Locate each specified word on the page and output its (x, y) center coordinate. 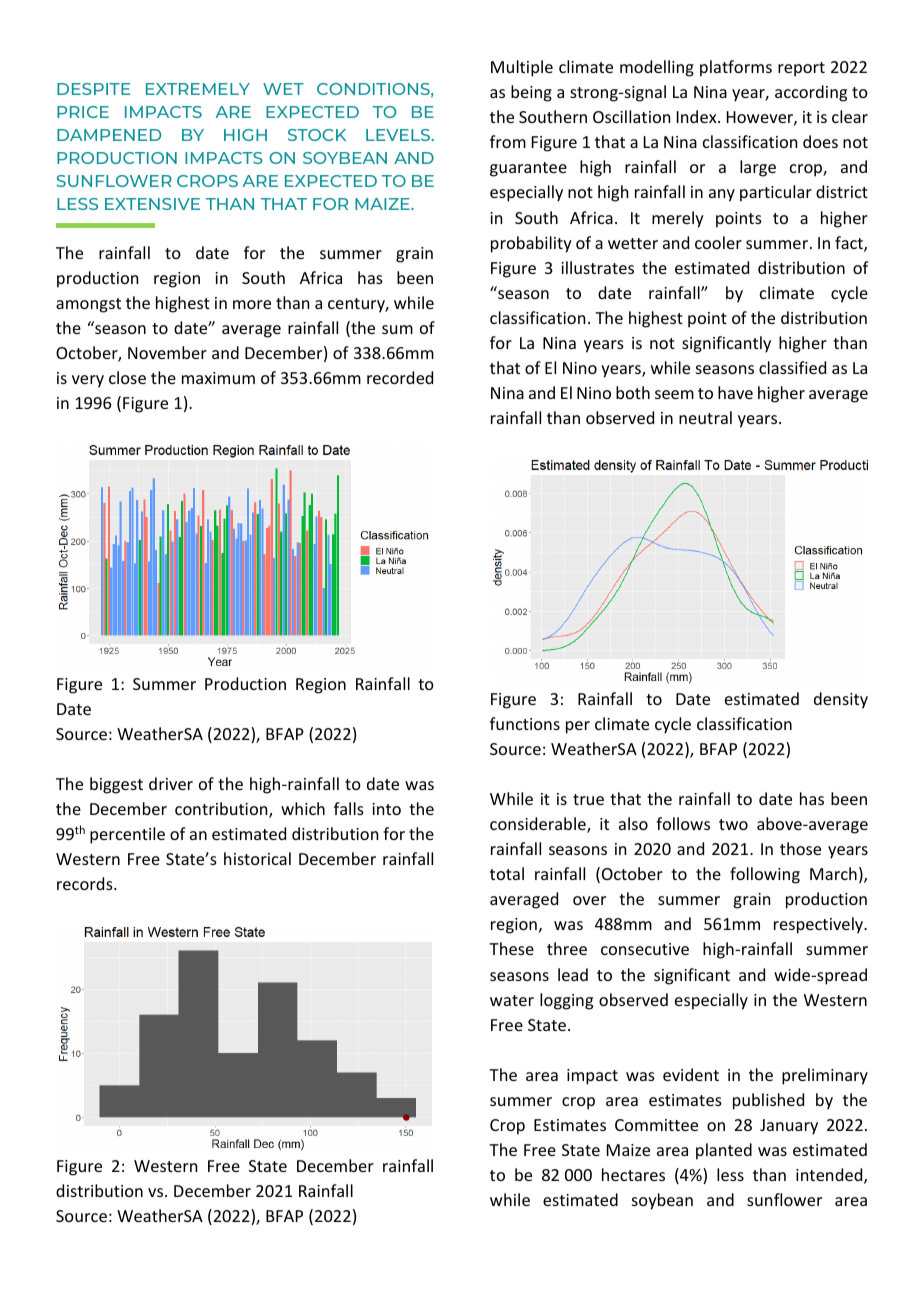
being (531, 93)
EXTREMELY (198, 89)
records (86, 883)
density (841, 700)
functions (525, 723)
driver (171, 783)
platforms (736, 68)
